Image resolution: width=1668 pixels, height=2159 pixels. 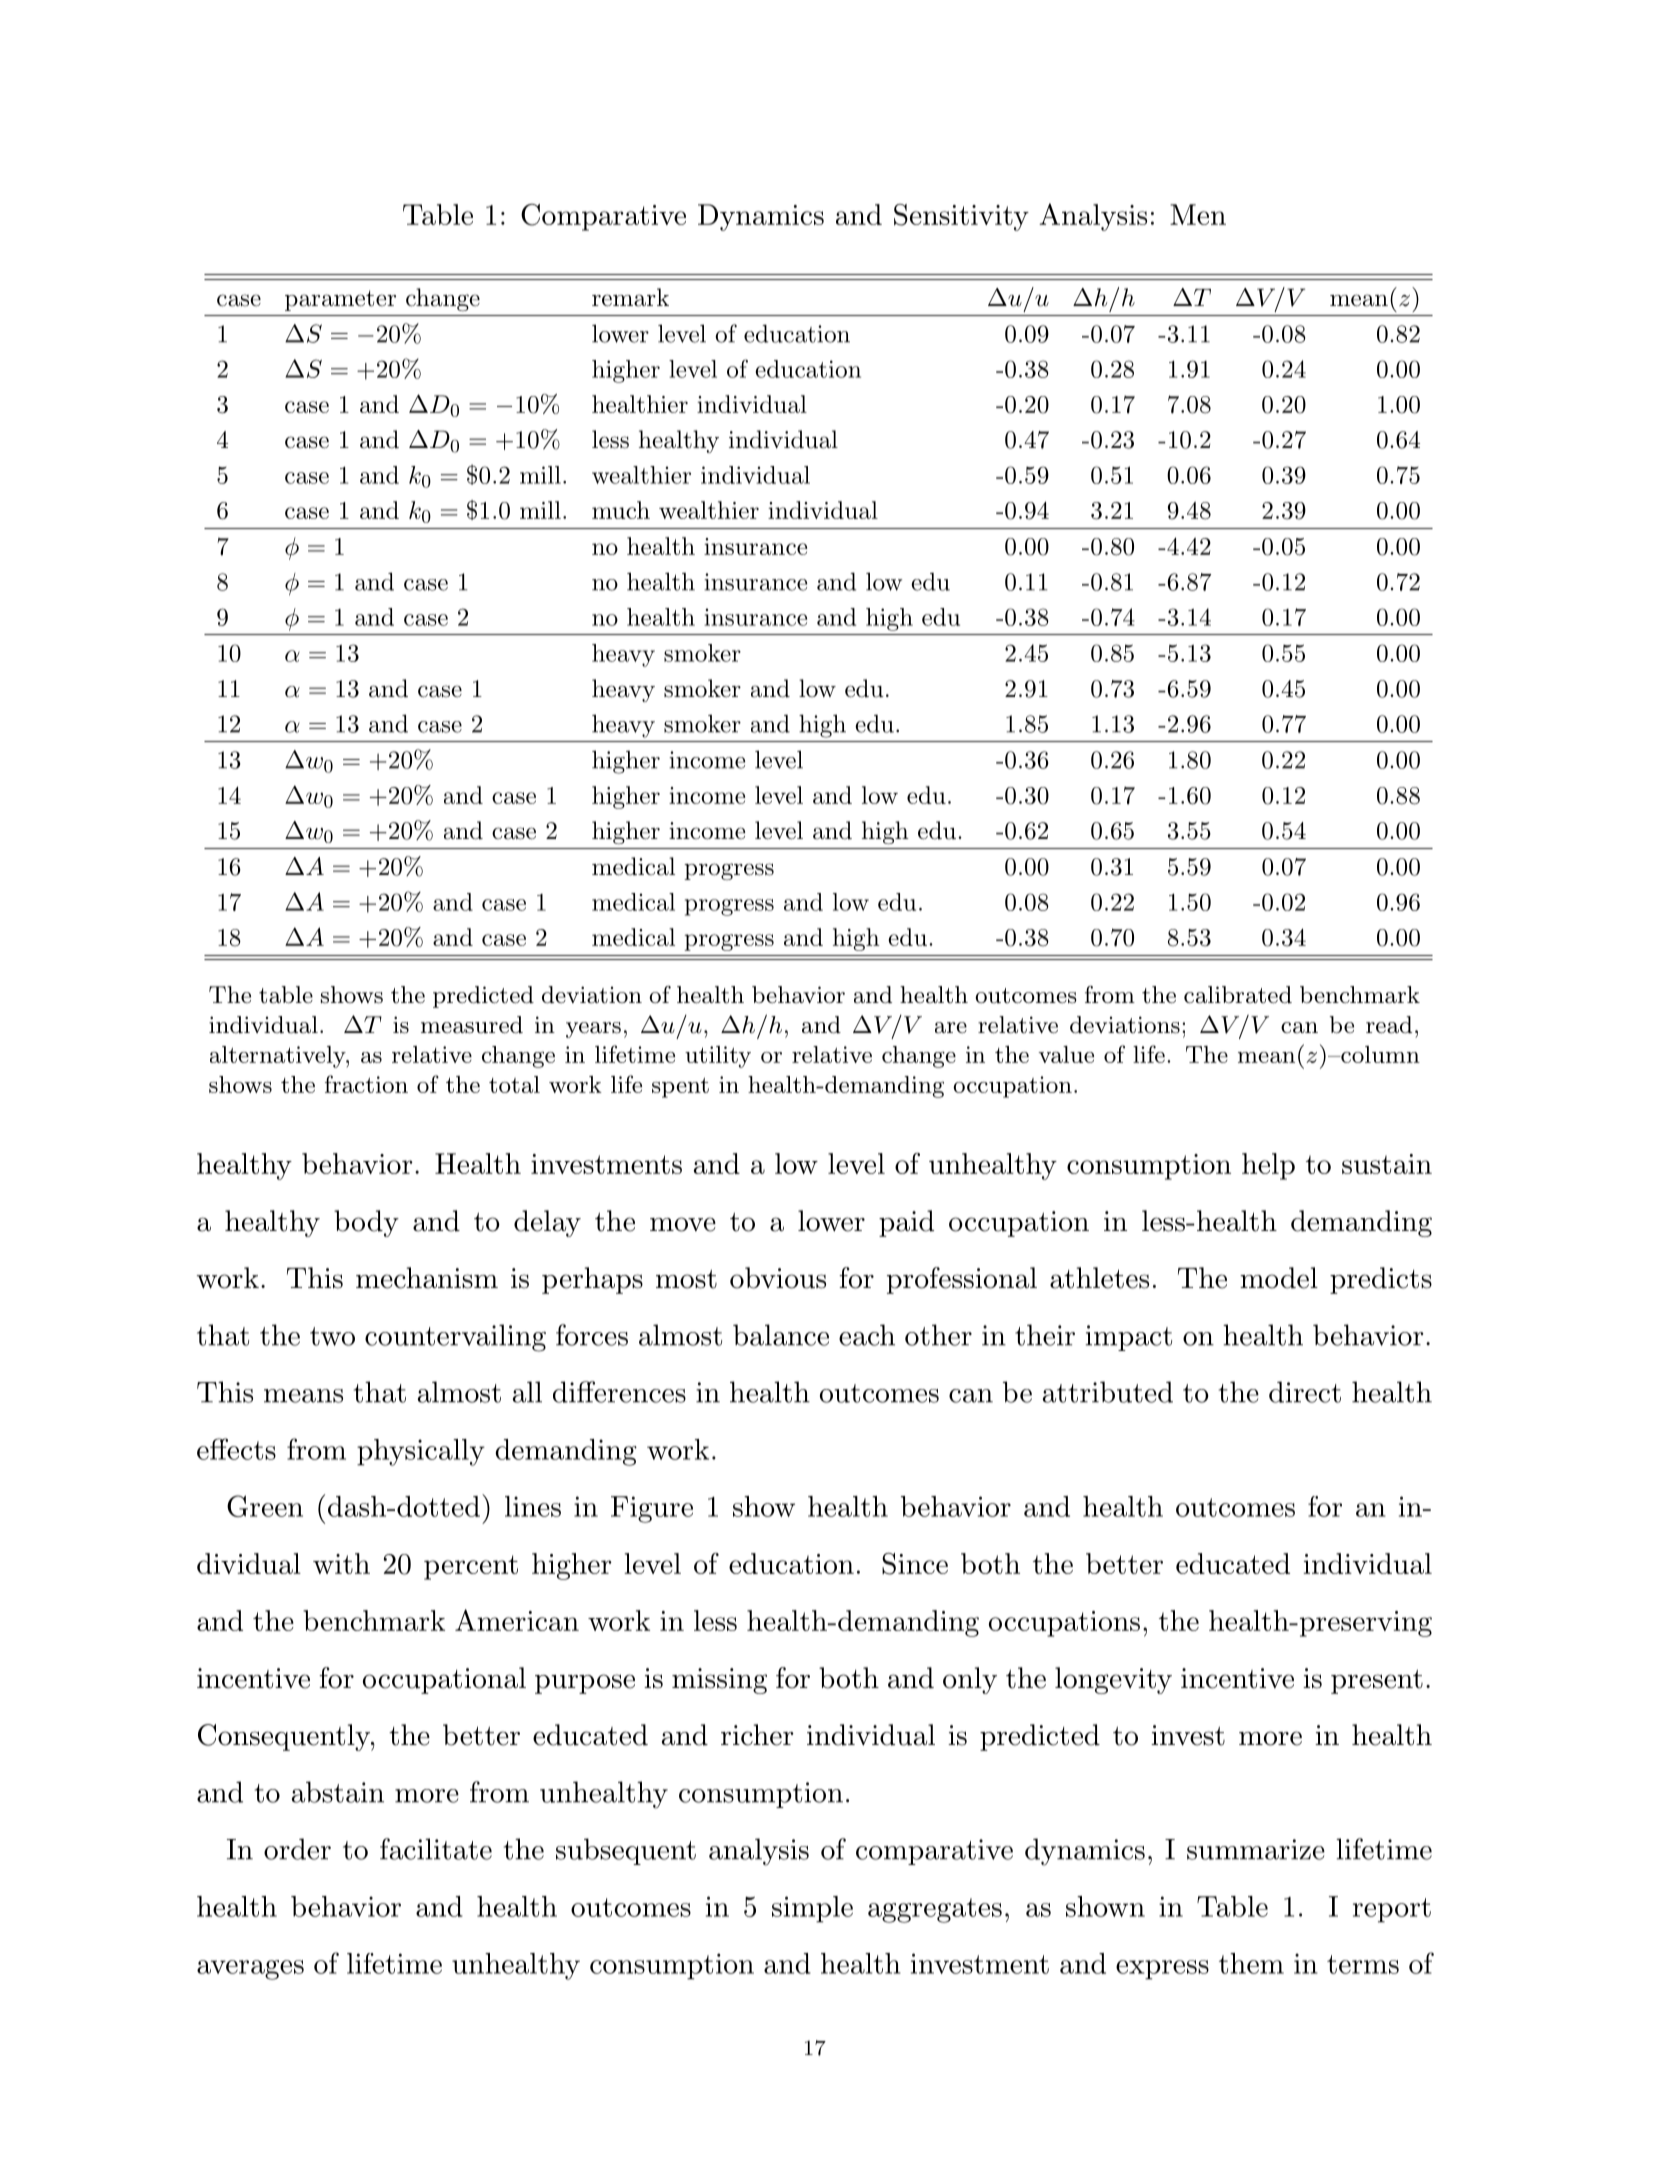 I want to click on physically, so click(x=421, y=1452).
